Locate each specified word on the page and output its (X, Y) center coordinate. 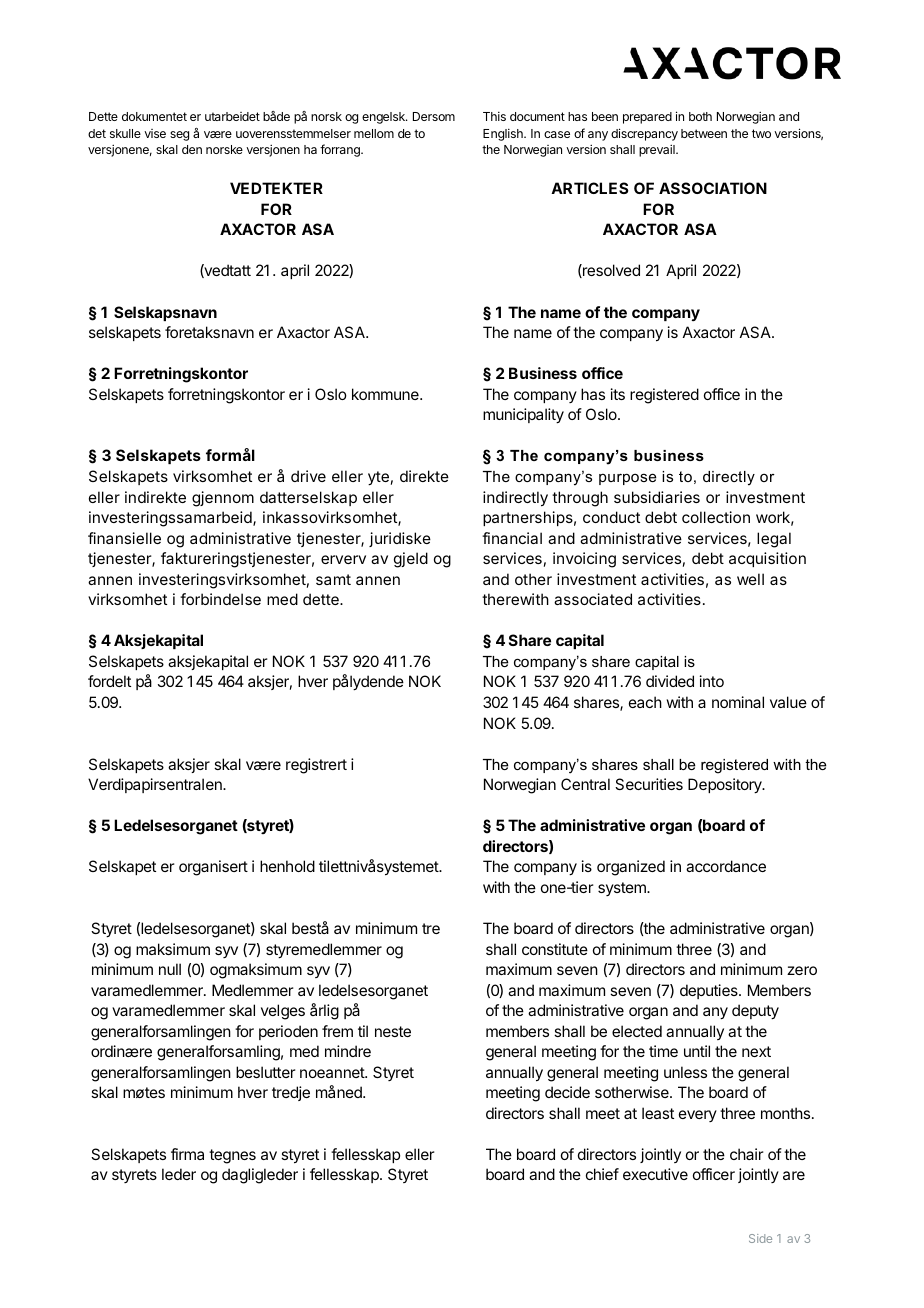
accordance (726, 866)
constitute (555, 949)
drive (308, 476)
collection (716, 517)
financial (512, 538)
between (704, 133)
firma (187, 1154)
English (504, 134)
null (170, 969)
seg (179, 136)
